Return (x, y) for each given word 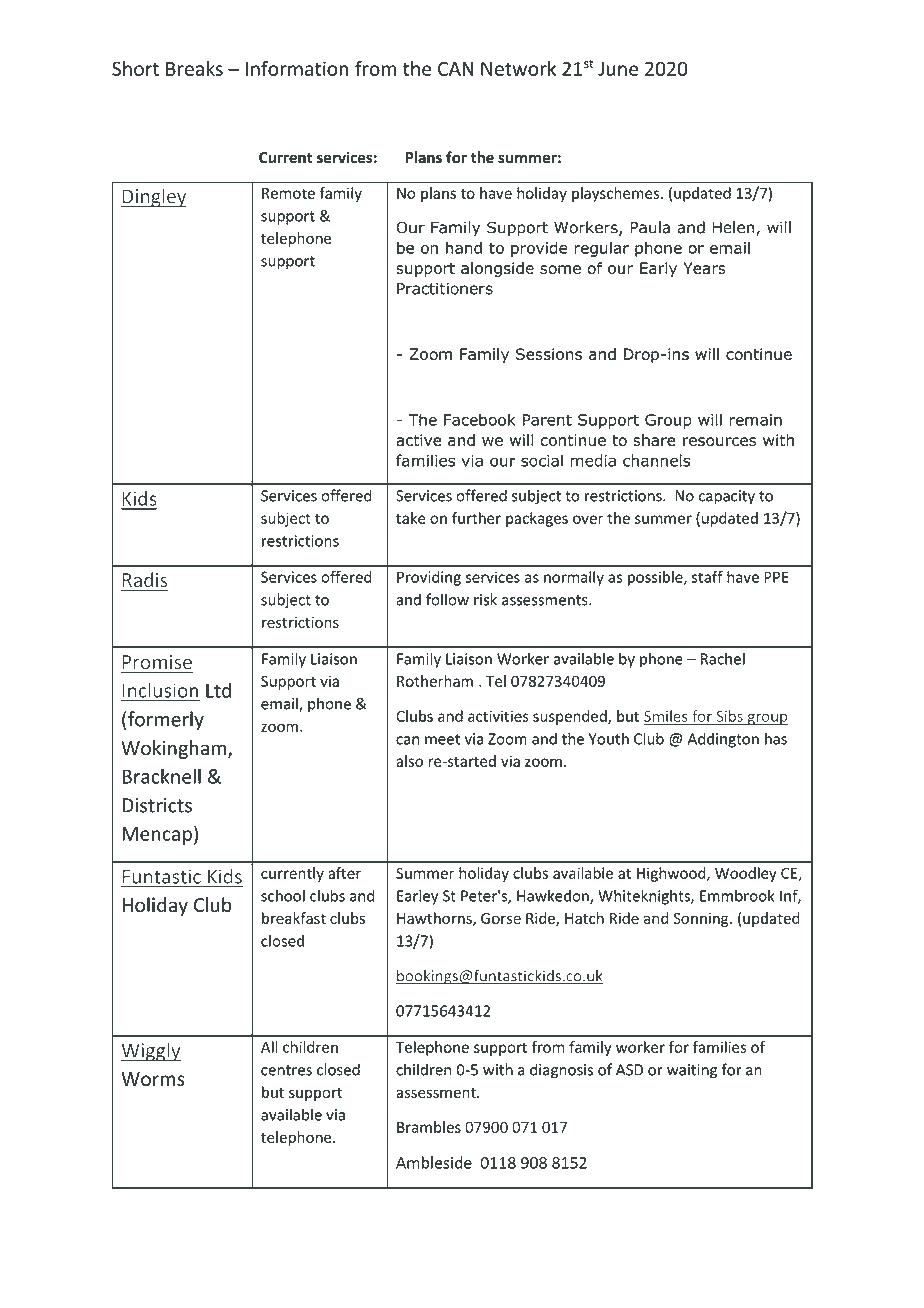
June (618, 69)
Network (518, 68)
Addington (723, 740)
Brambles (429, 1127)
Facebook (480, 419)
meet (442, 739)
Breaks (194, 68)
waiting (692, 1071)
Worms (153, 1079)
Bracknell (161, 776)
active (419, 440)
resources (719, 441)
